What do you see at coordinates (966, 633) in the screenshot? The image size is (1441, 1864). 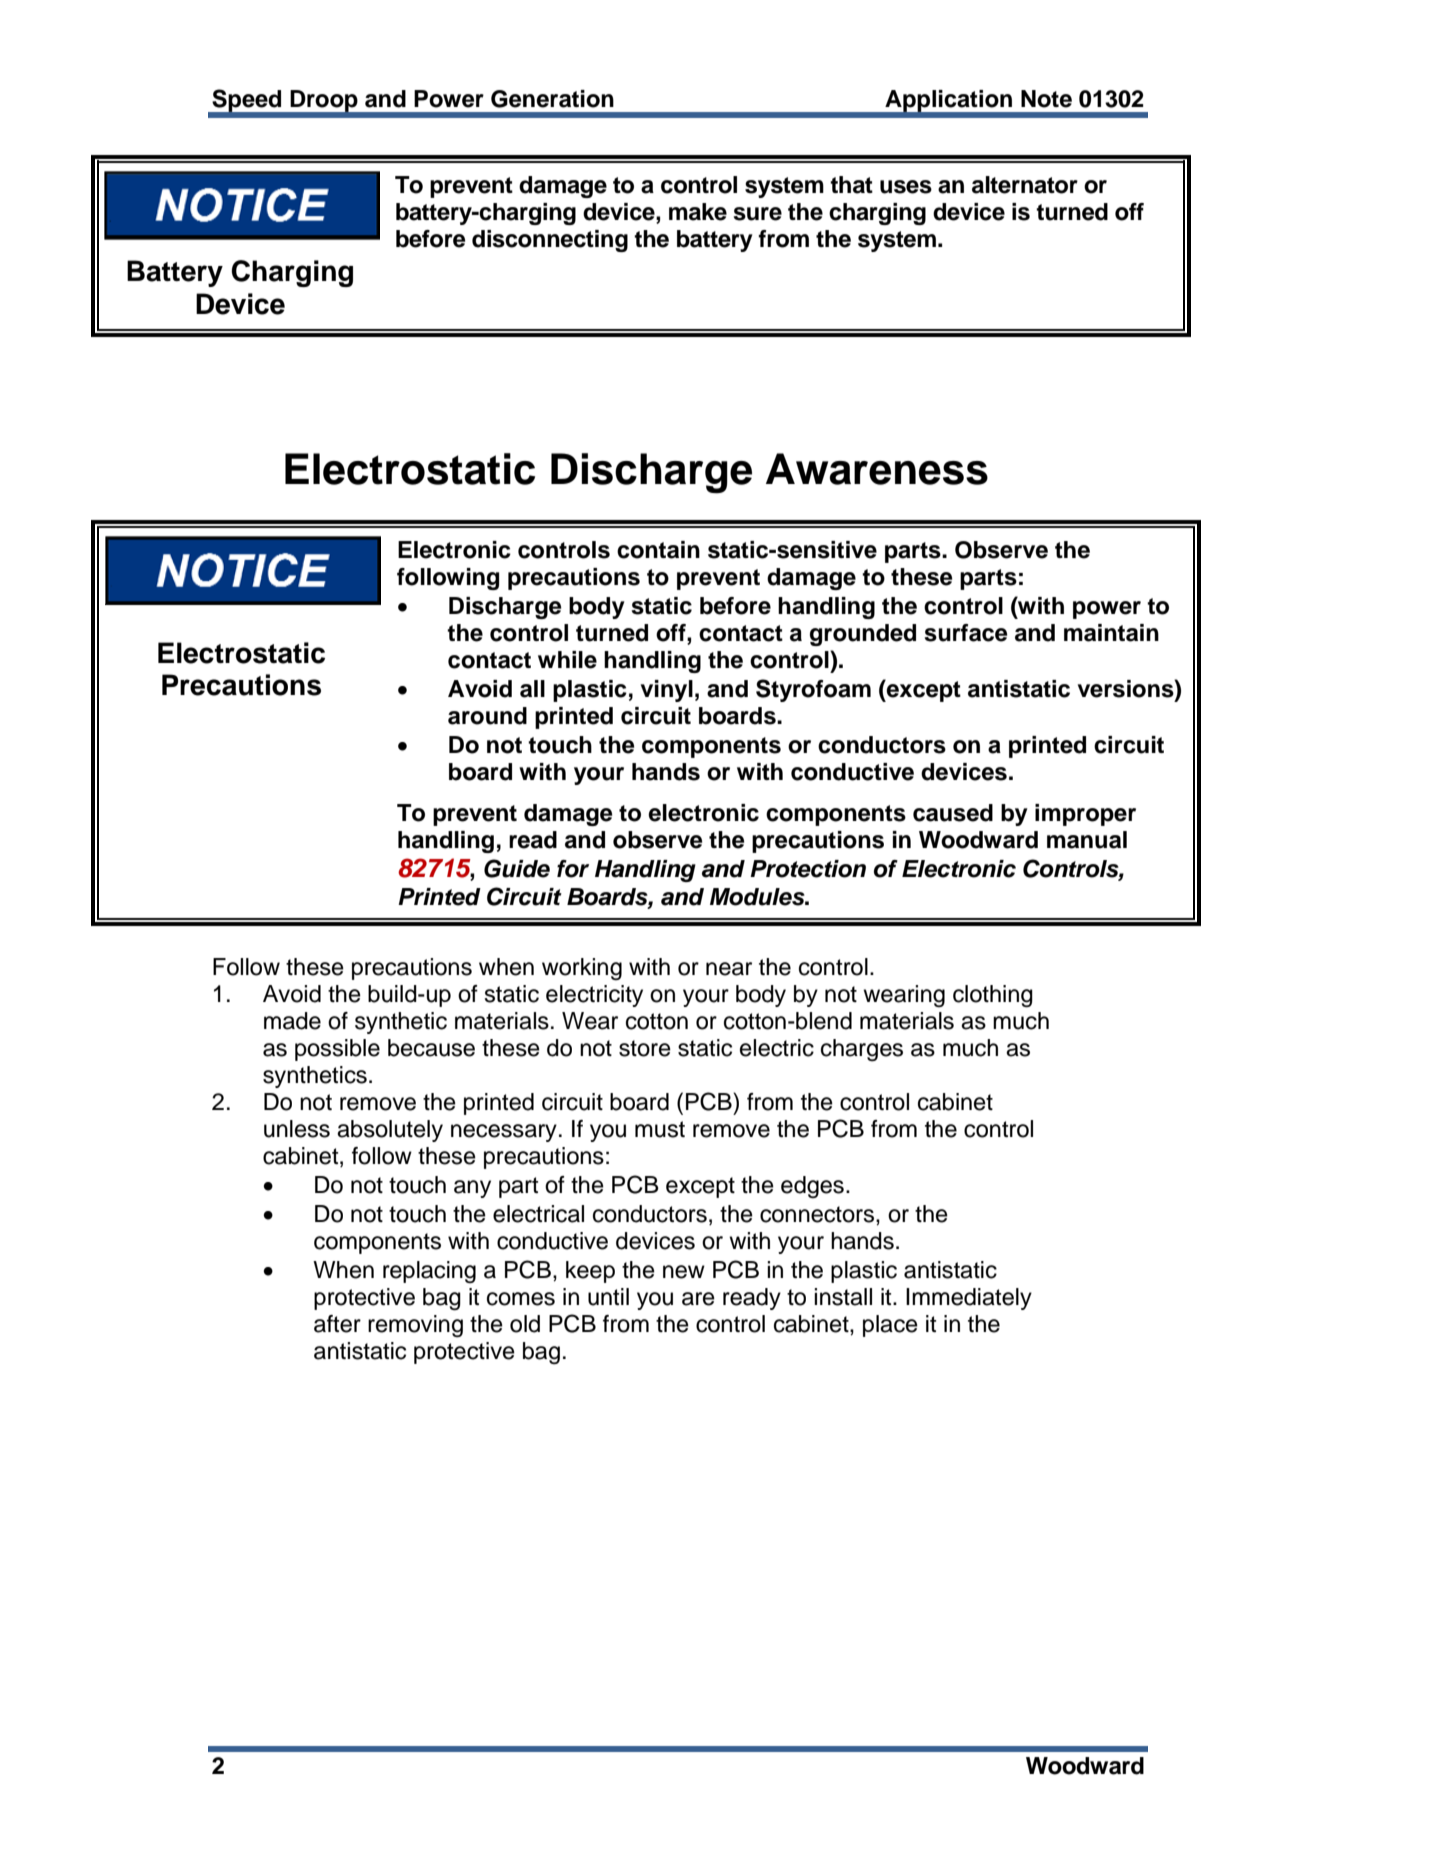 I see `surface` at bounding box center [966, 633].
